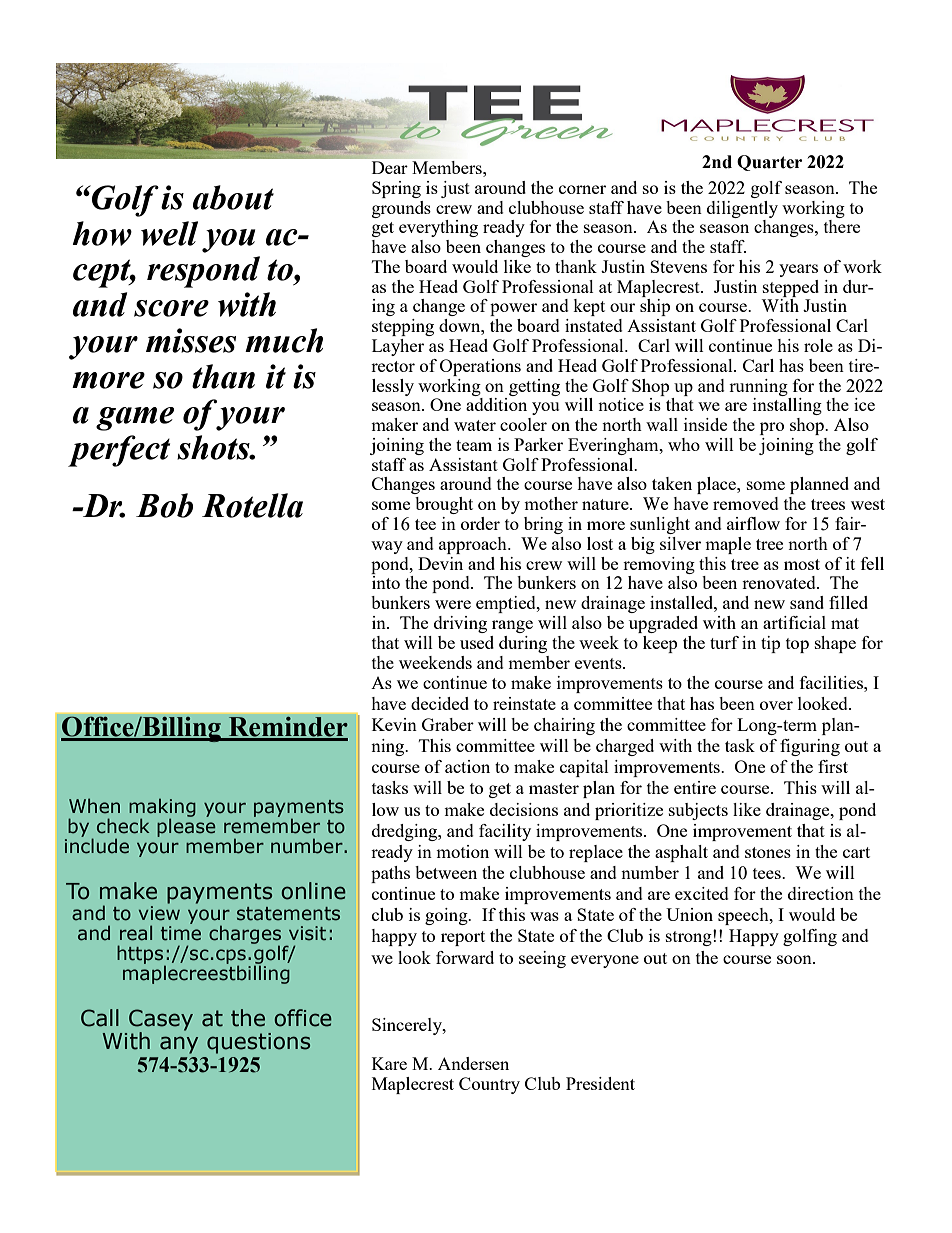  I want to click on any, so click(179, 1045).
